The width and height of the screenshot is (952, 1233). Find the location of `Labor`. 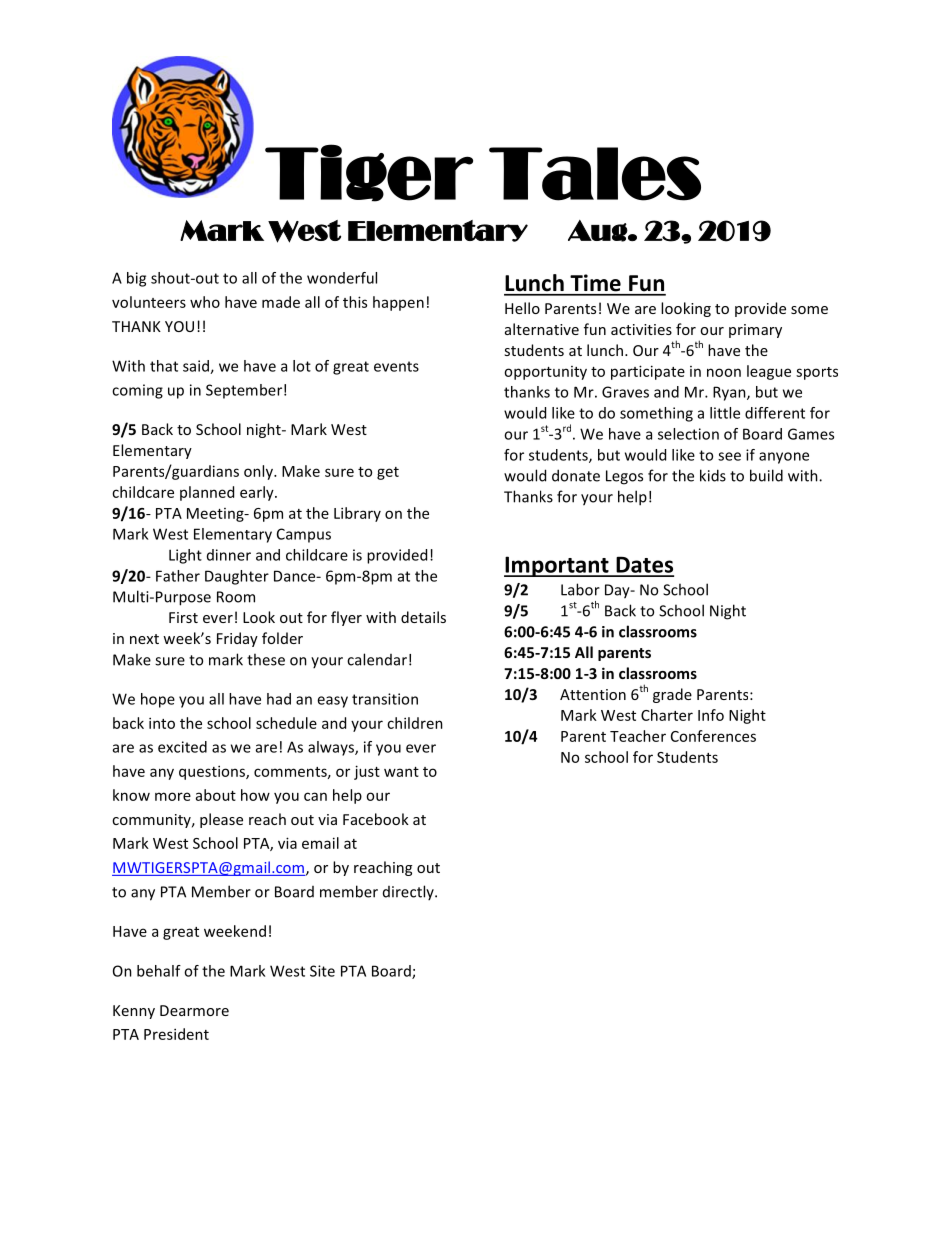

Labor is located at coordinates (580, 589).
